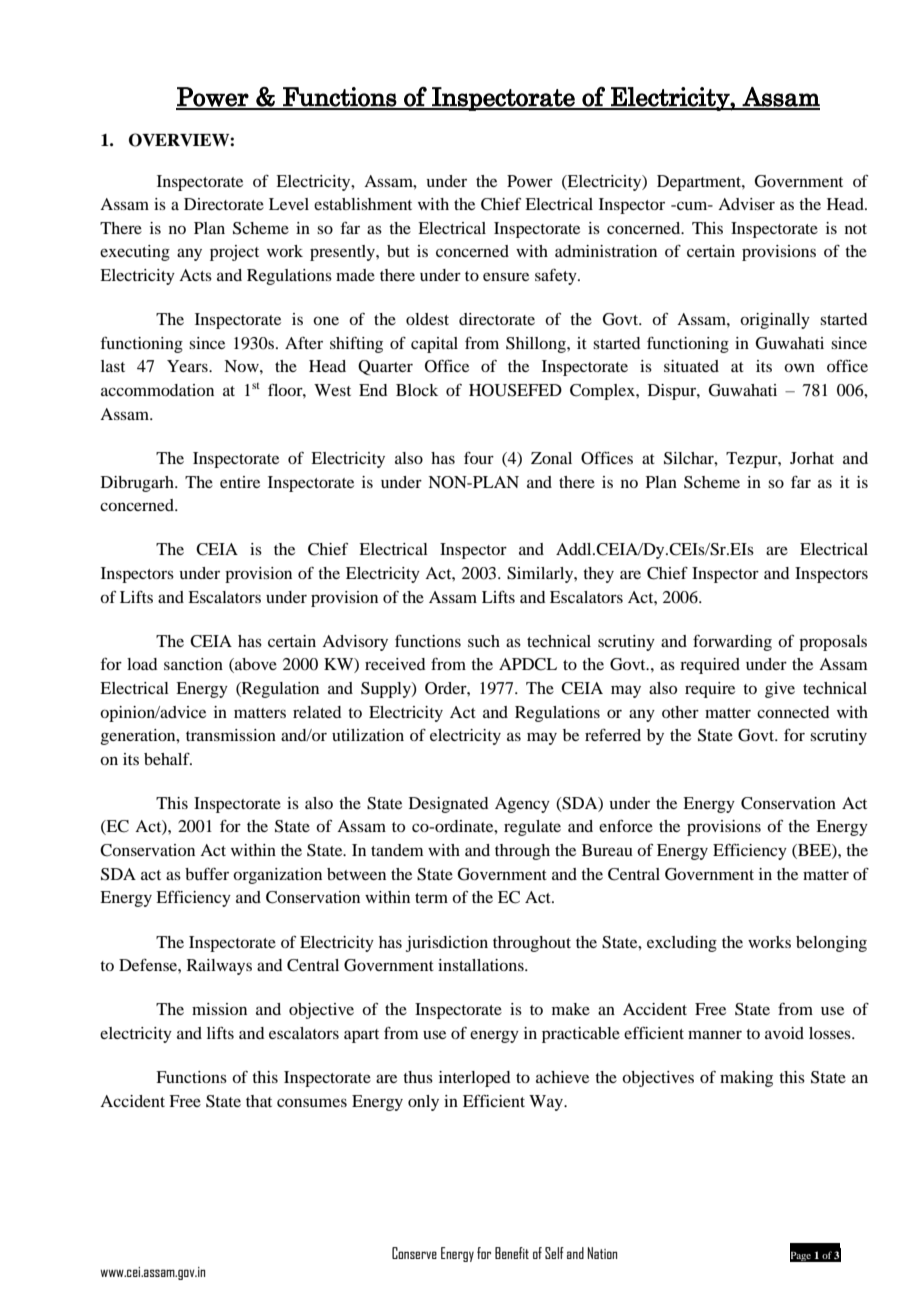 The height and width of the page is (1307, 924). I want to click on term, so click(431, 898).
